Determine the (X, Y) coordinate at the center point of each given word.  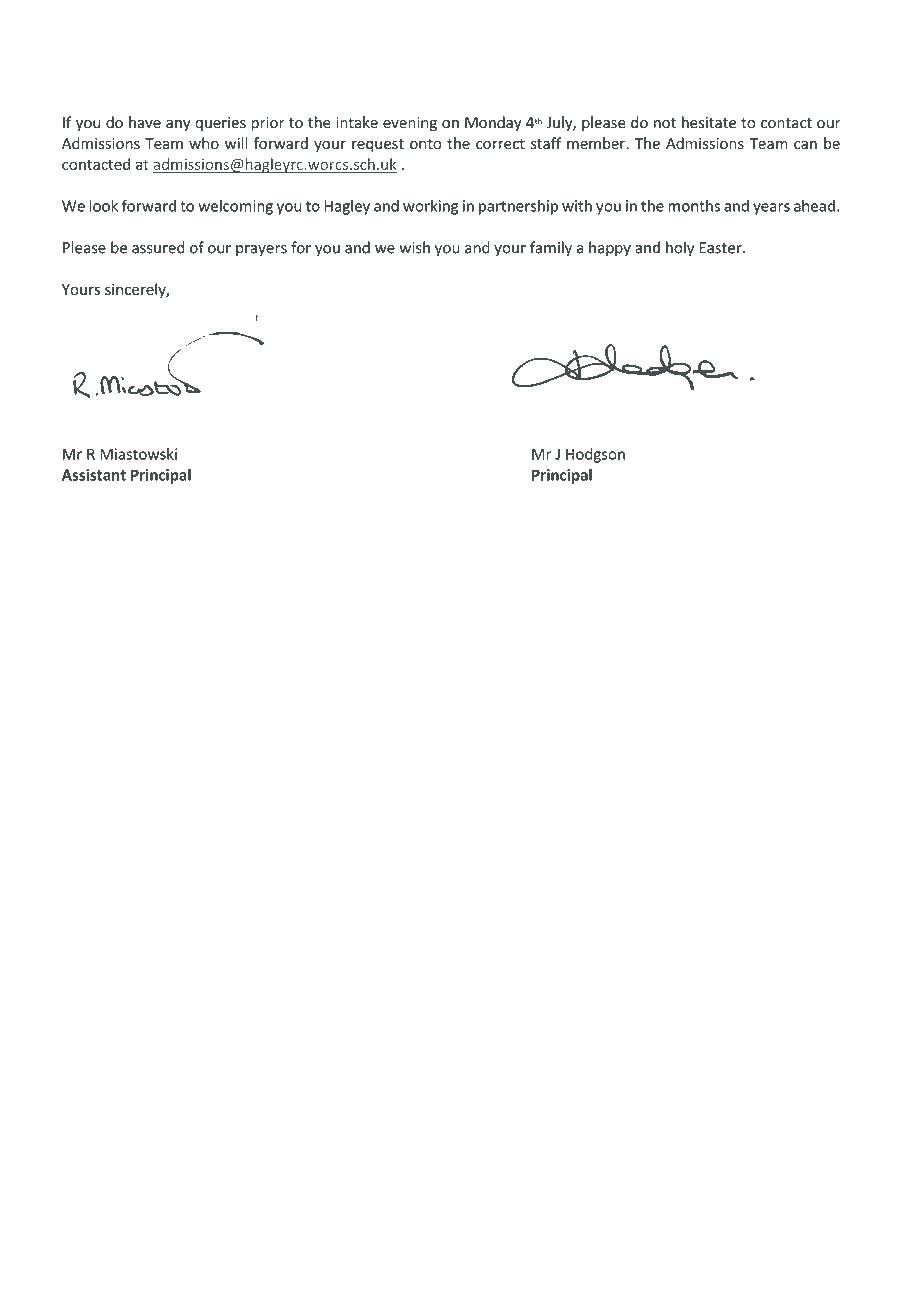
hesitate (709, 122)
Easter (721, 248)
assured (158, 247)
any (178, 125)
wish (414, 247)
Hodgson (595, 455)
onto (425, 144)
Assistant (94, 475)
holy (680, 249)
